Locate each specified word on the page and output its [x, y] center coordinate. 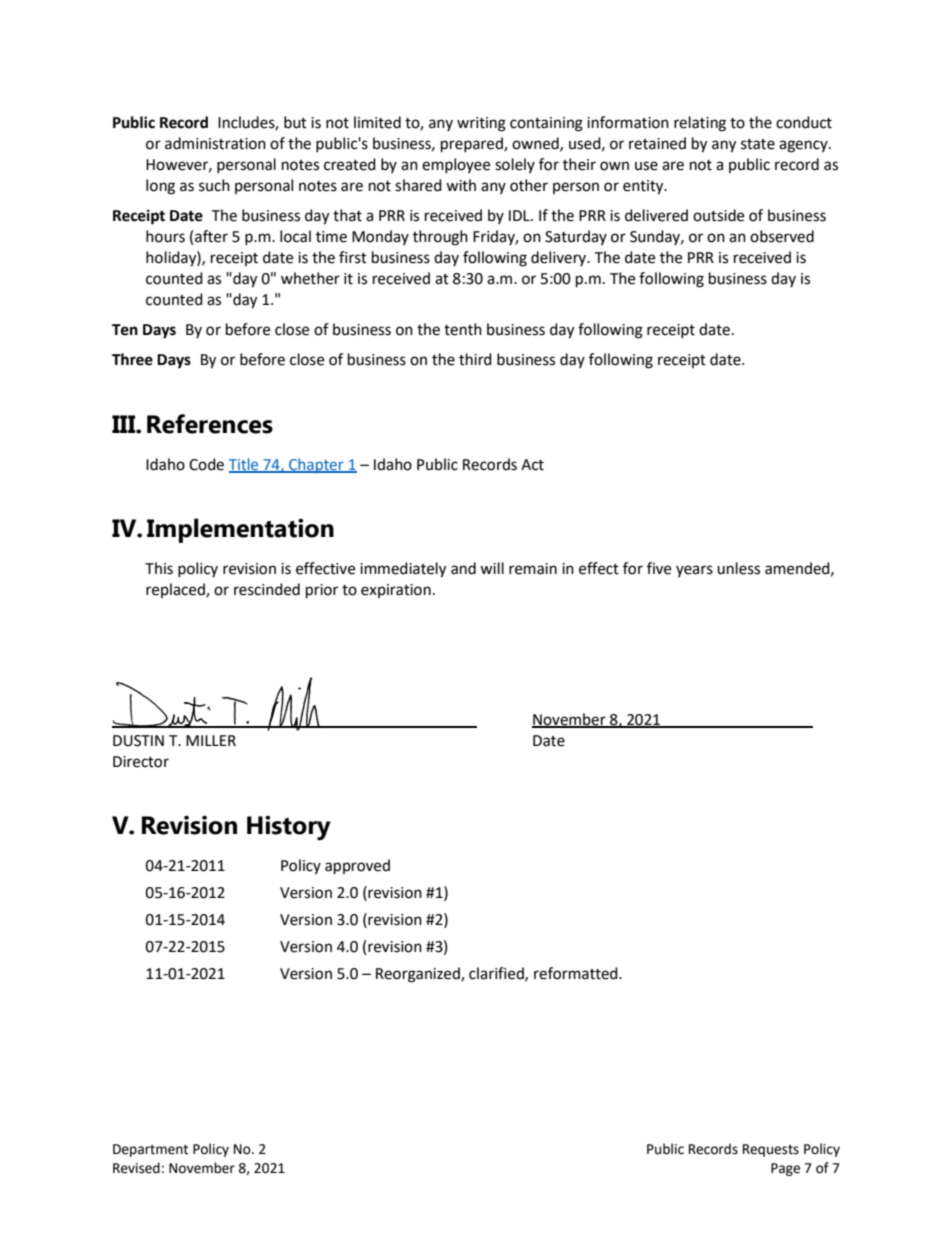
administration [215, 143]
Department [150, 1150]
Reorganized [419, 975]
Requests [771, 1150]
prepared [473, 145]
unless [738, 568]
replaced [176, 590]
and [463, 568]
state [758, 144]
